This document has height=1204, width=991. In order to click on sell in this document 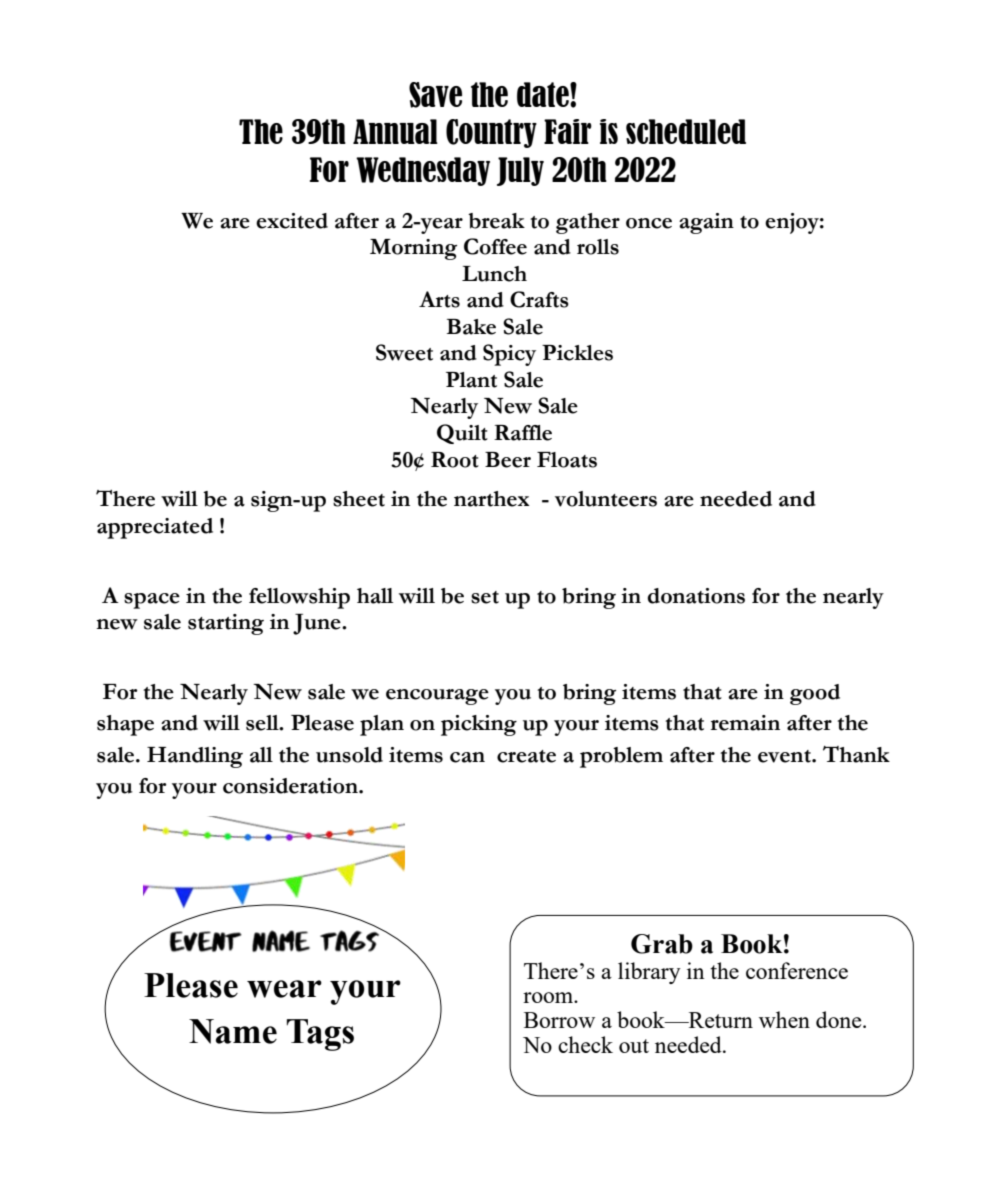, I will do `click(263, 723)`.
